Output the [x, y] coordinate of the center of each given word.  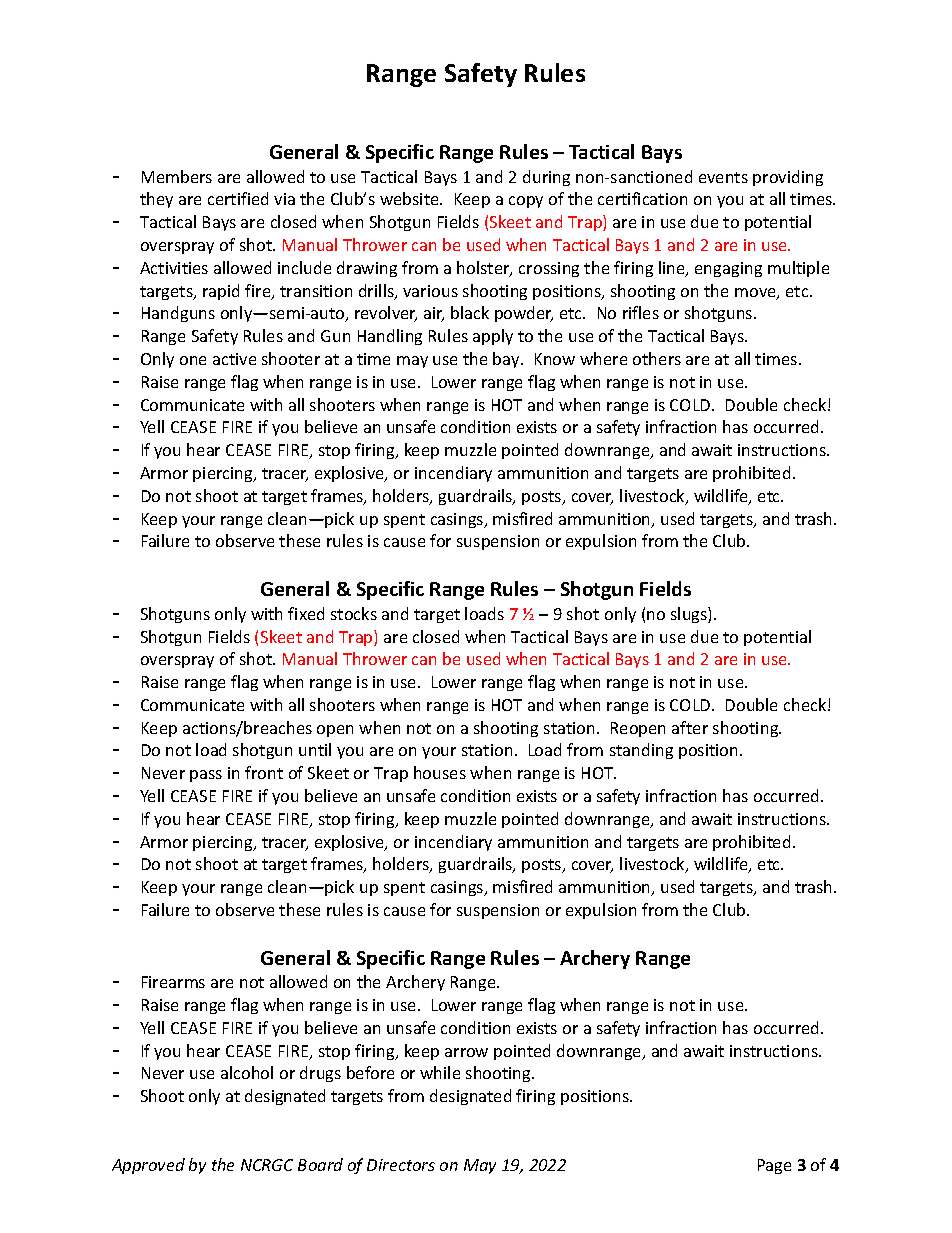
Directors [401, 1165]
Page [774, 1166]
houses [440, 772]
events [723, 177]
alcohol [247, 1072]
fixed [306, 613]
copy [526, 202]
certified [238, 198]
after [690, 727]
